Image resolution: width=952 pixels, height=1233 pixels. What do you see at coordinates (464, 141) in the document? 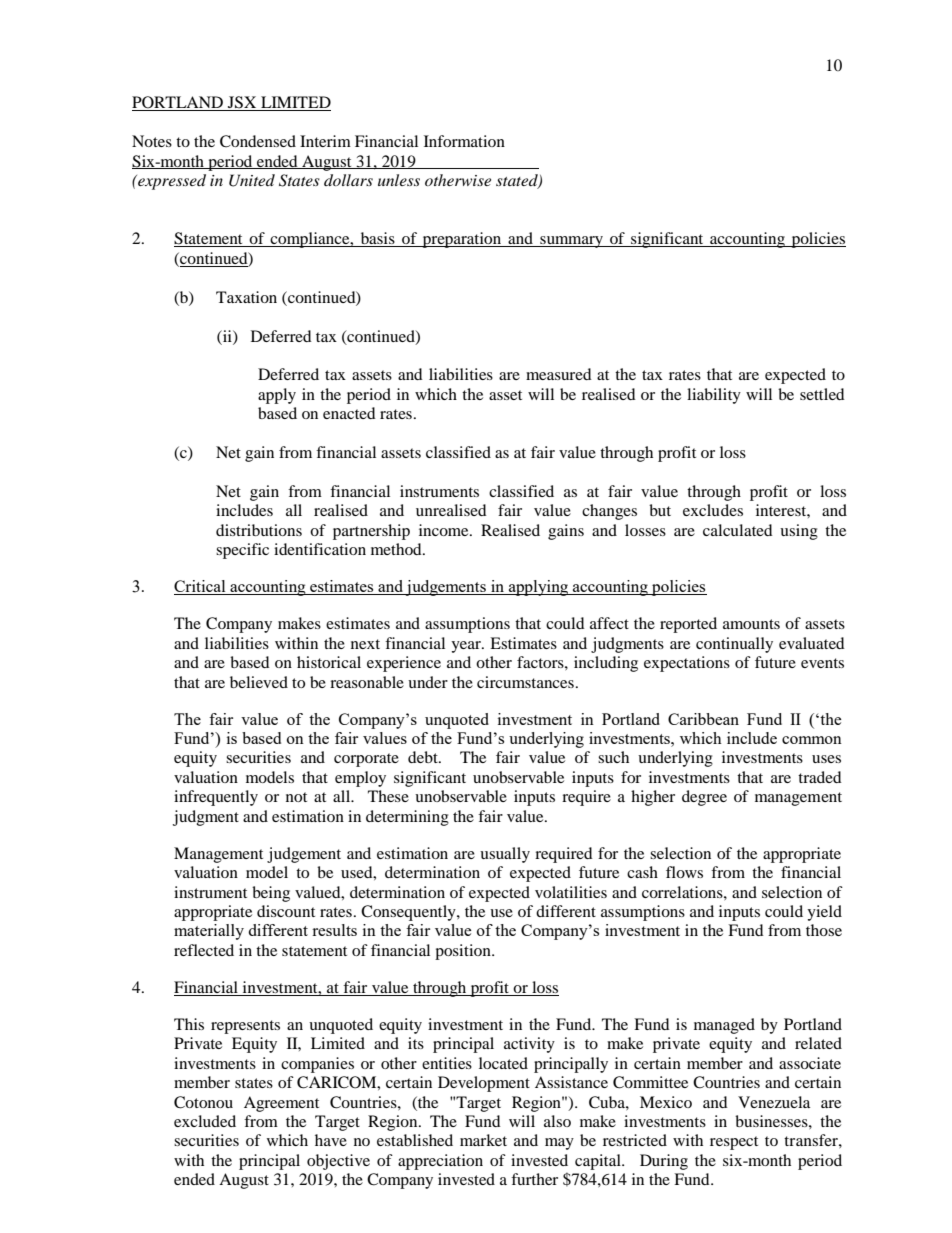
I see `Information` at bounding box center [464, 141].
